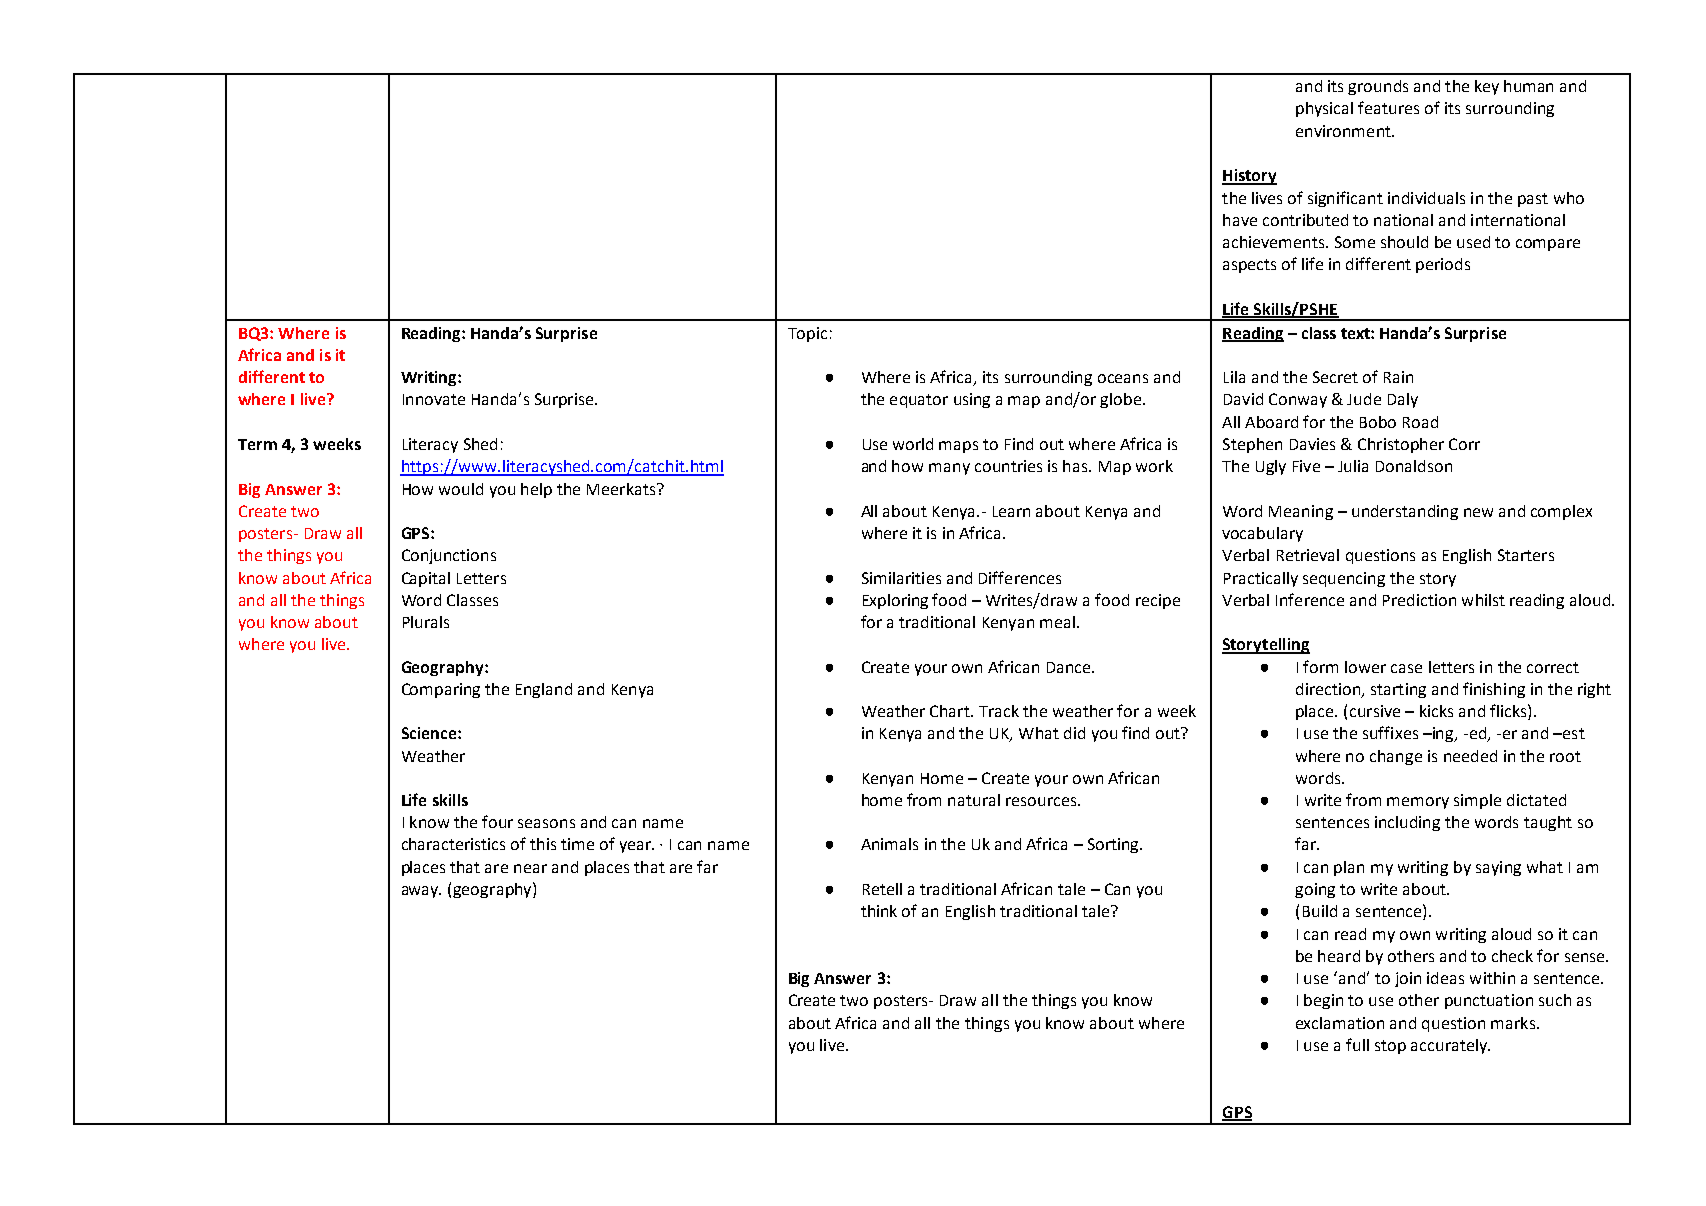  I want to click on Similarities, so click(901, 578).
